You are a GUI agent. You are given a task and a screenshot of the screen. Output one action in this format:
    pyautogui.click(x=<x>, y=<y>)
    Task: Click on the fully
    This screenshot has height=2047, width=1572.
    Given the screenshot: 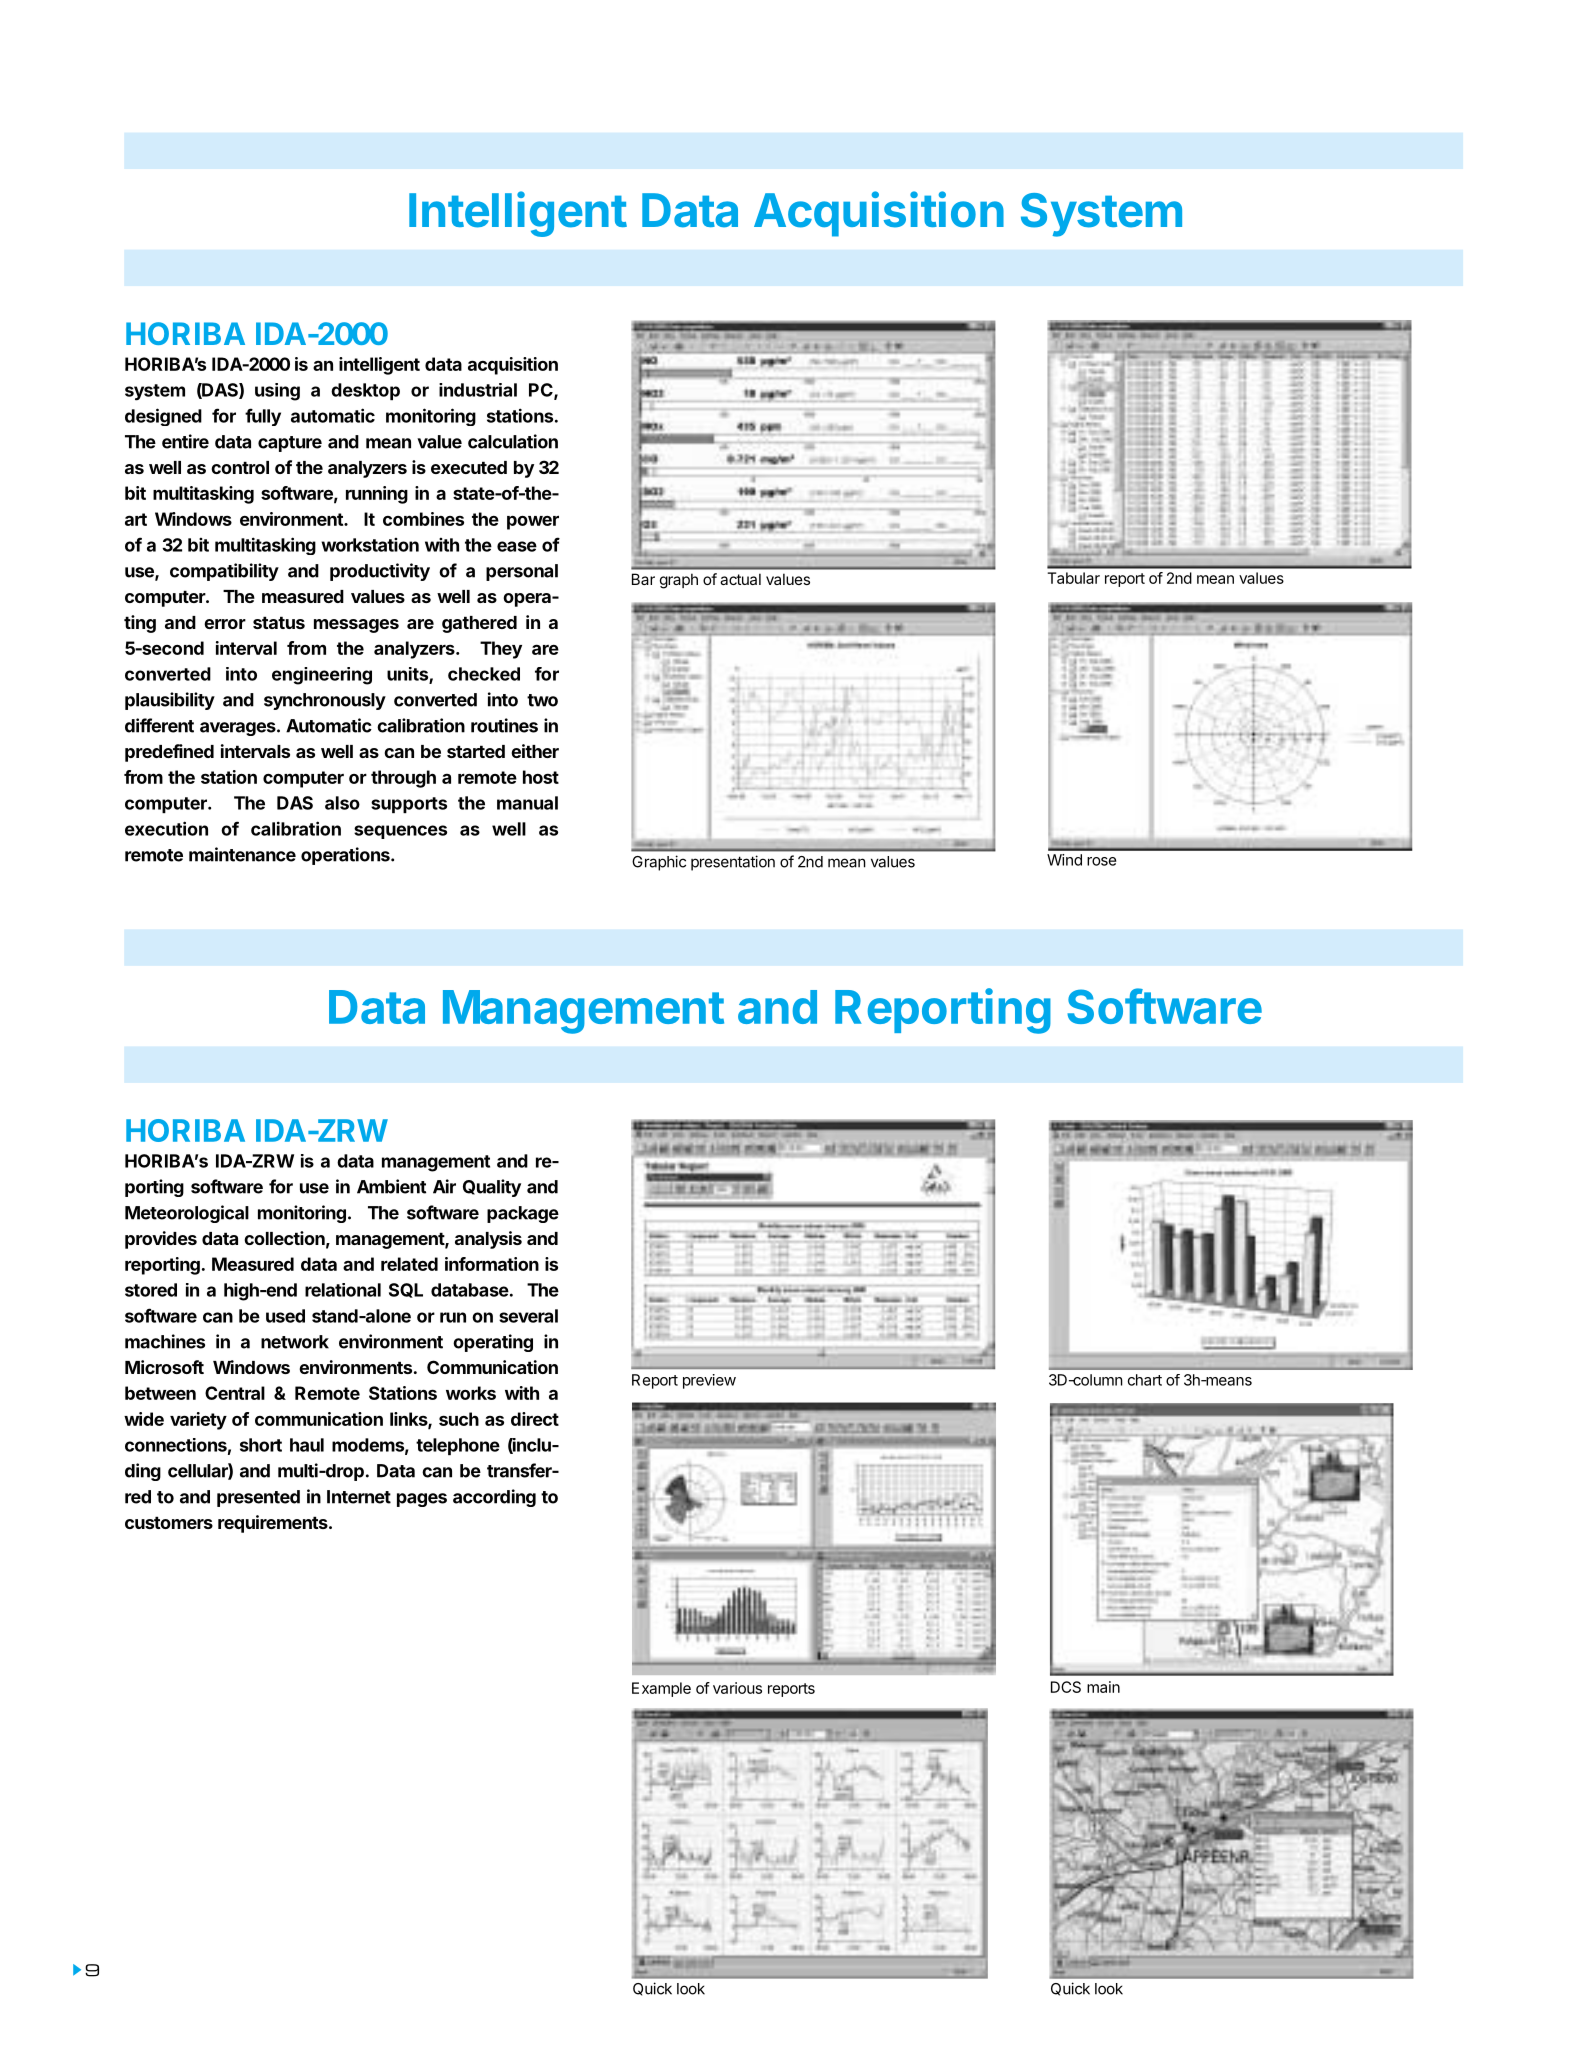 What is the action you would take?
    pyautogui.click(x=263, y=417)
